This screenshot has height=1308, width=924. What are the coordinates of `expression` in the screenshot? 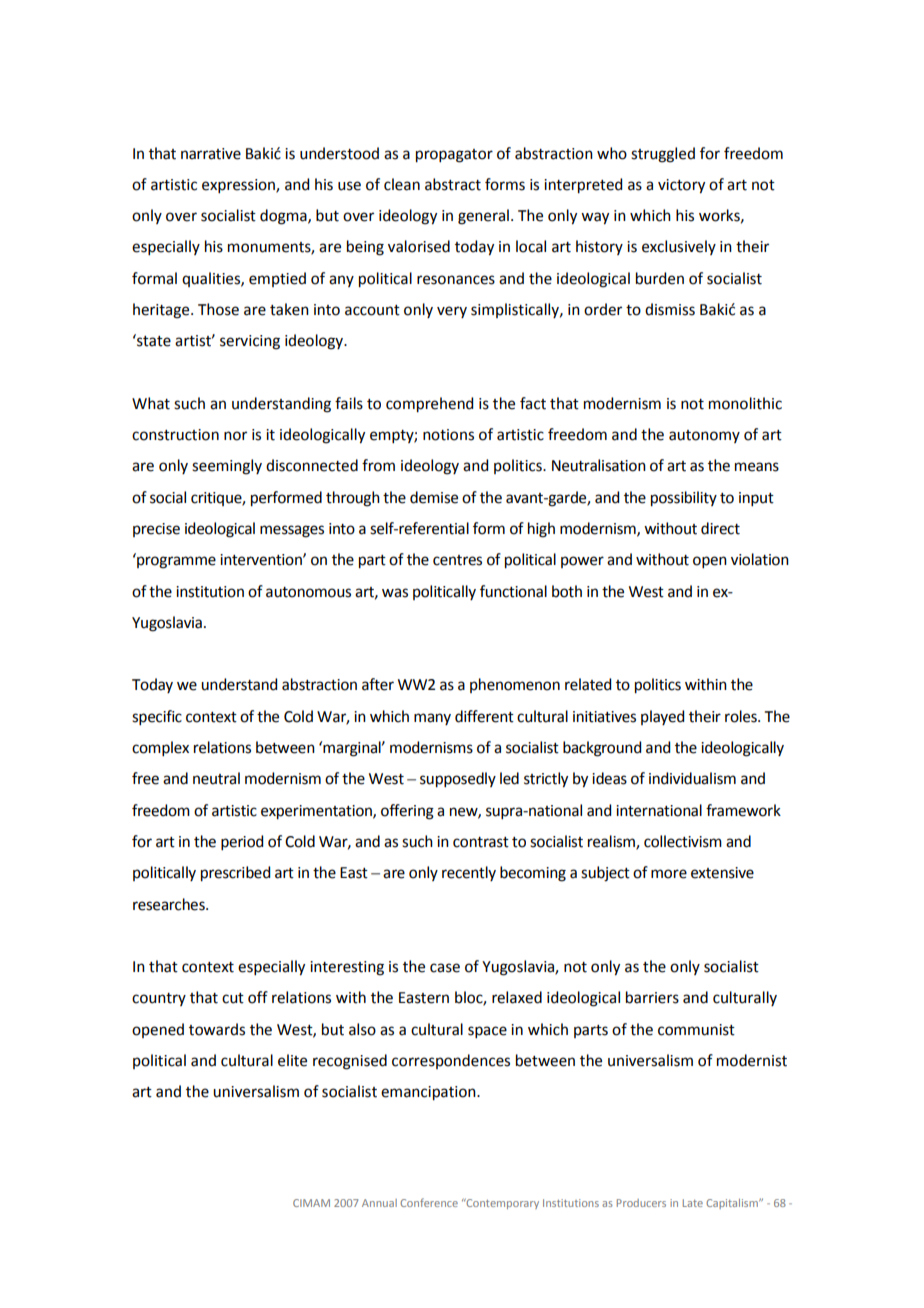 It's located at (239, 186).
